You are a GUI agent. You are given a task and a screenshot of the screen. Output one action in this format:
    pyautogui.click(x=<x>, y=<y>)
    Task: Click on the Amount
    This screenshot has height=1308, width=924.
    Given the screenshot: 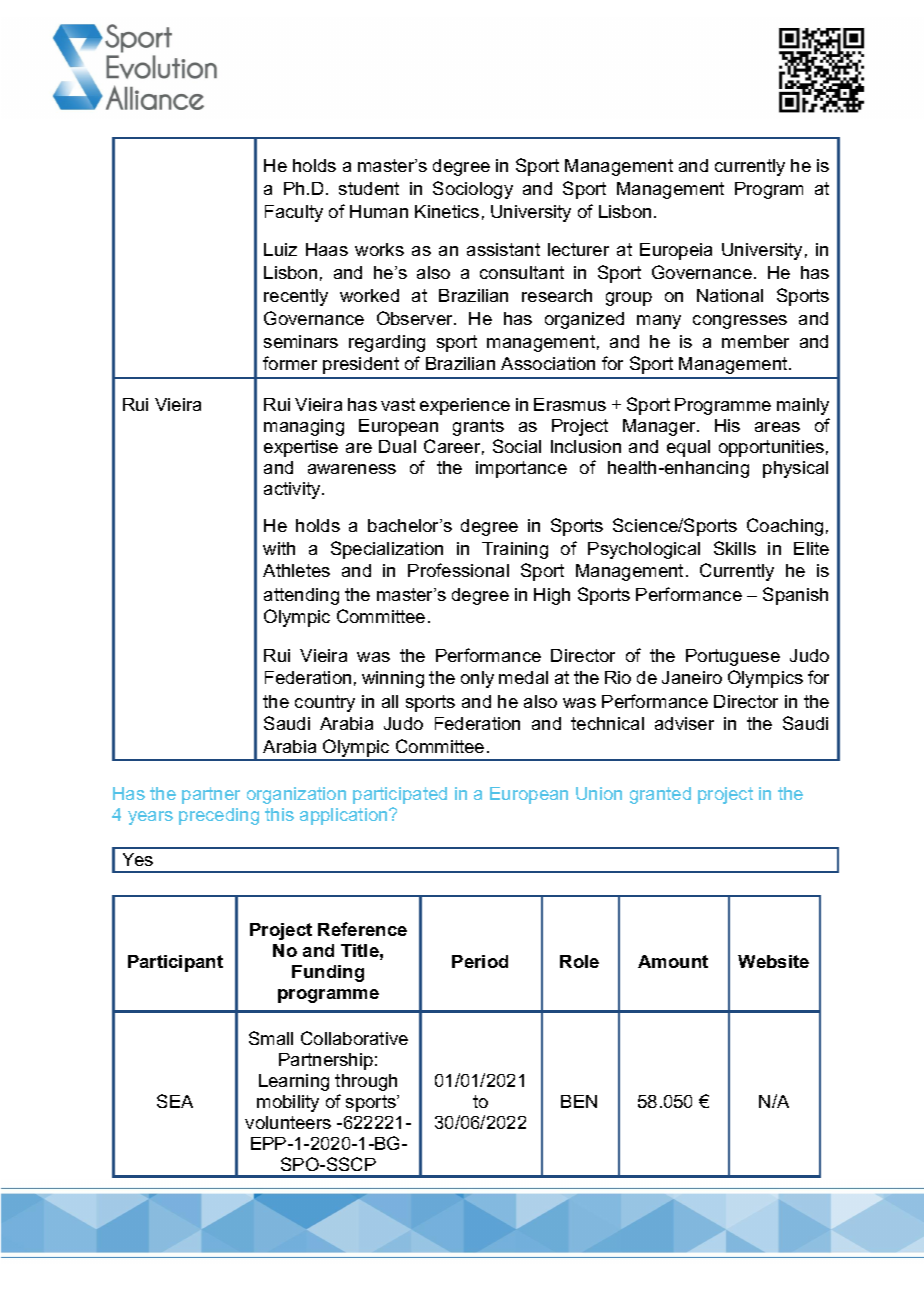 What is the action you would take?
    pyautogui.click(x=673, y=961)
